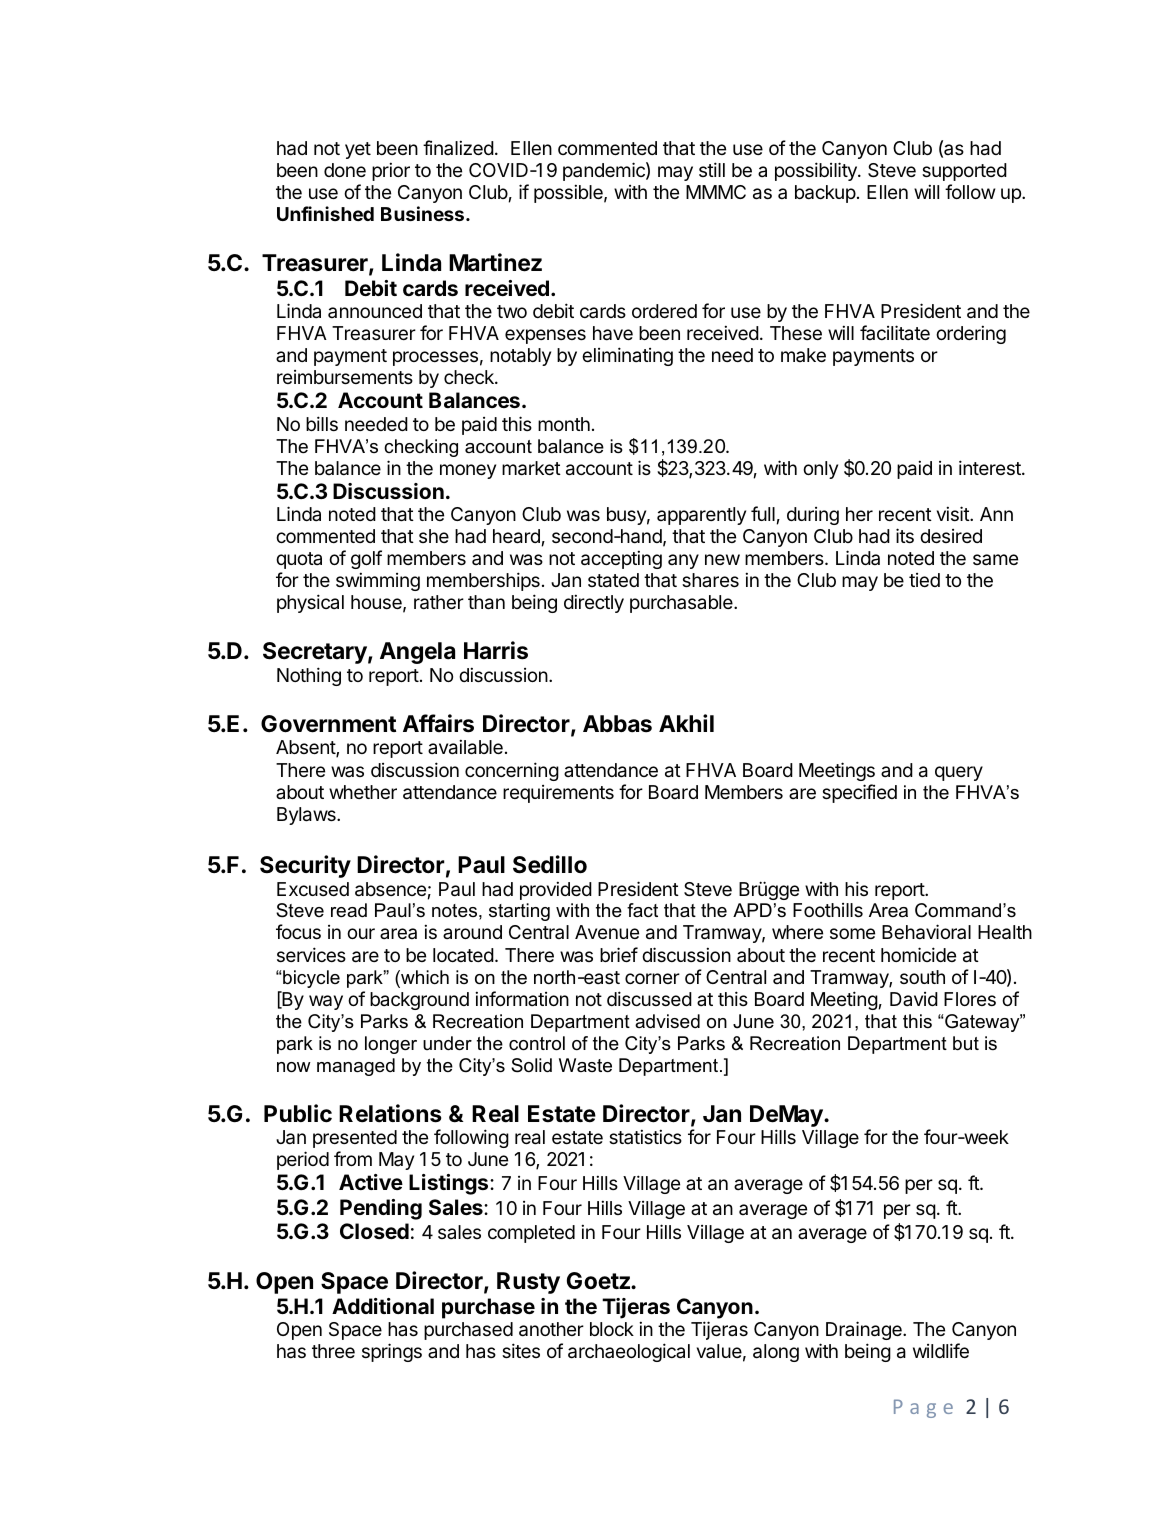 The image size is (1172, 1517). Describe the element at coordinates (617, 724) in the screenshot. I see `Abbas` at that location.
